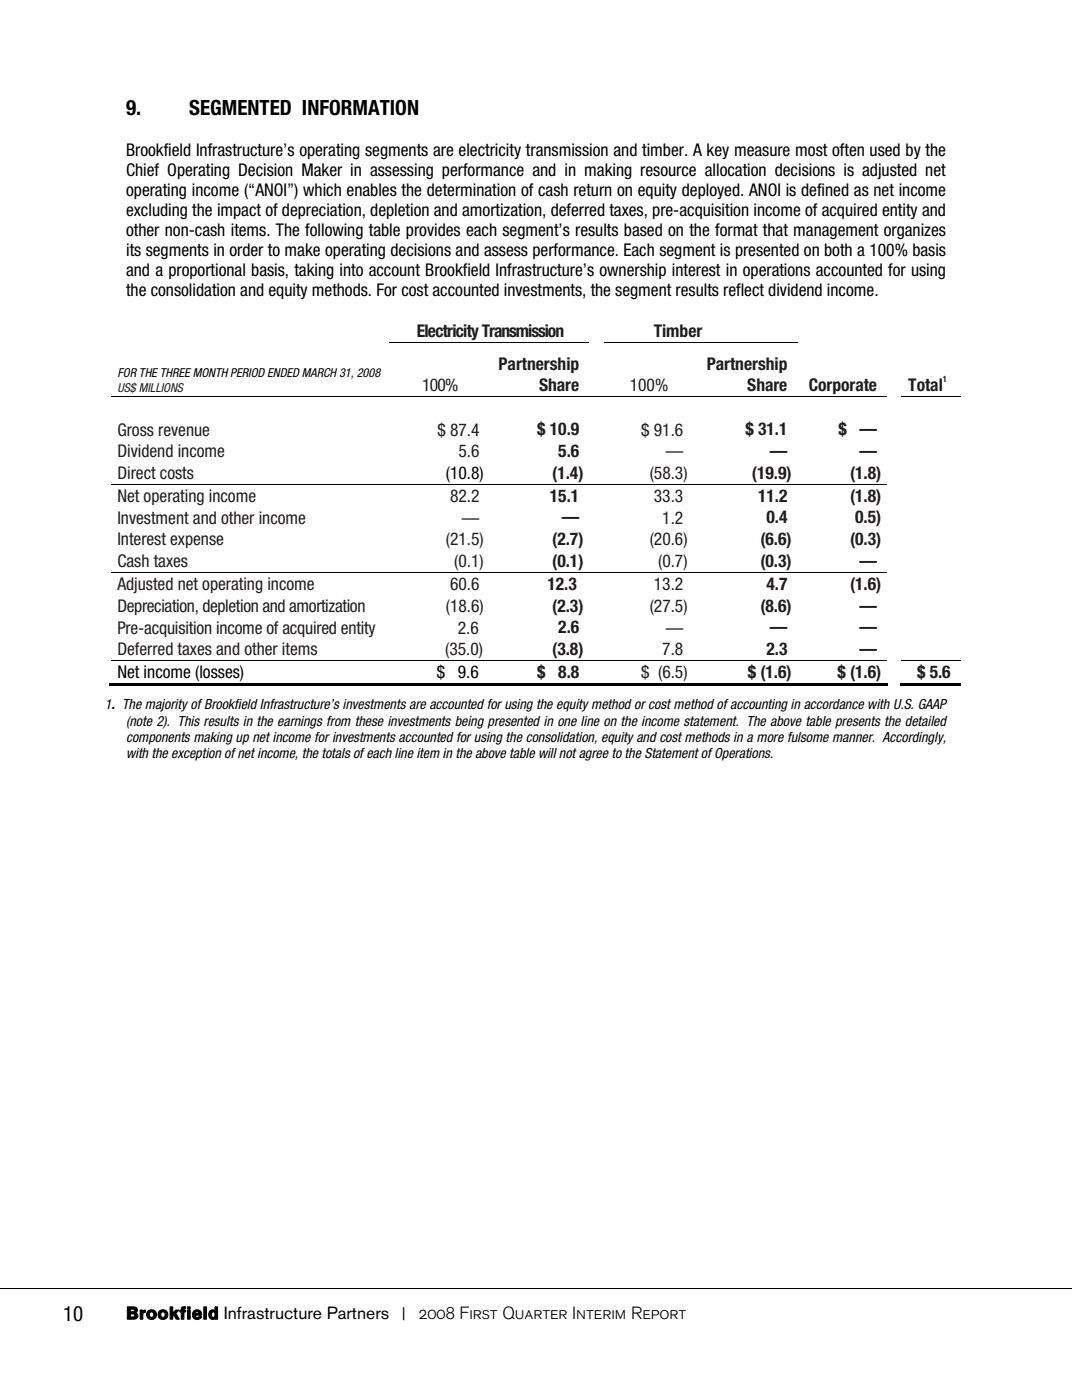 This image has width=1072, height=1387. Describe the element at coordinates (197, 541) in the image. I see `expense` at that location.
